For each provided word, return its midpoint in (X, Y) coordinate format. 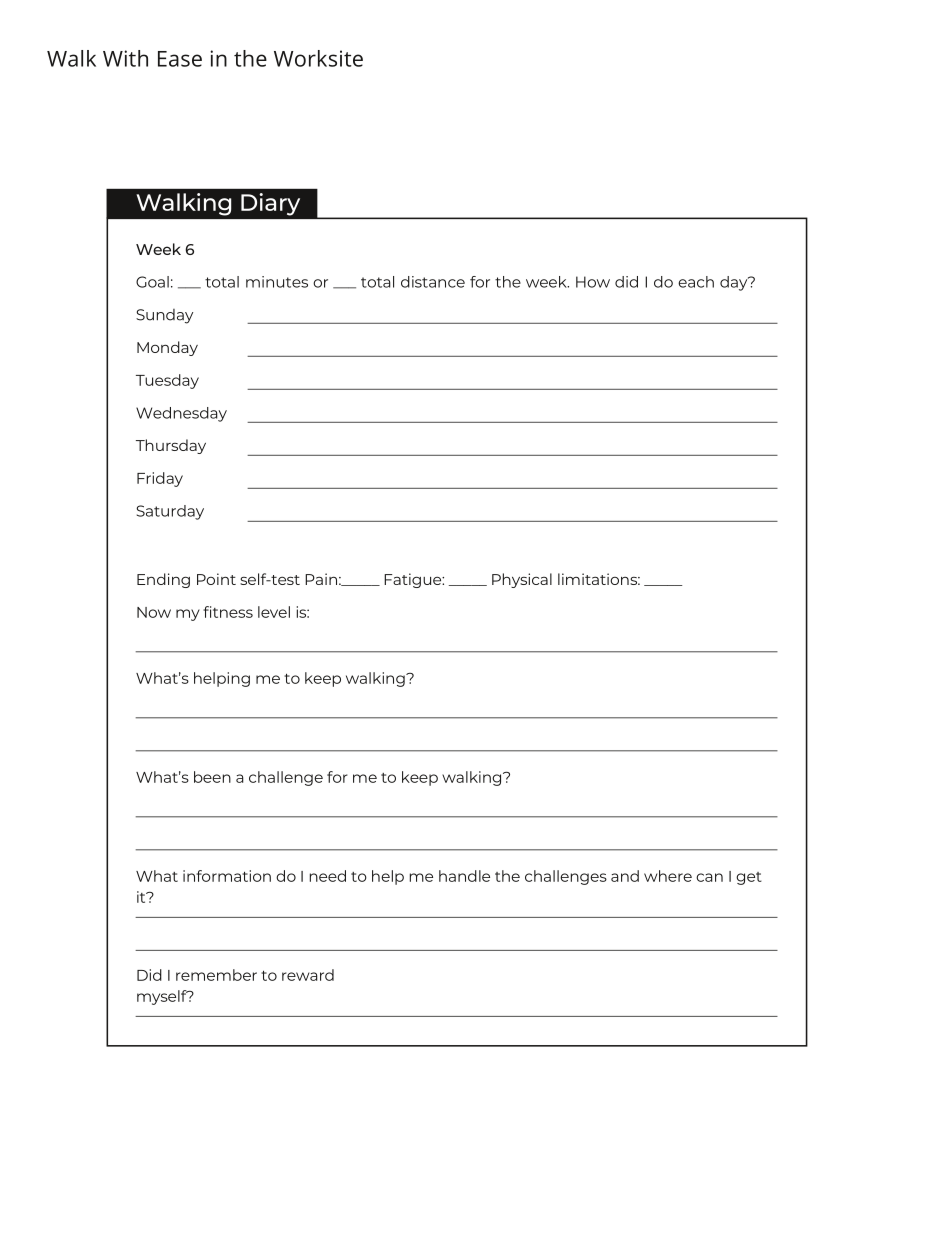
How (593, 282)
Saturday (170, 512)
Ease (180, 59)
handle (464, 876)
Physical (522, 580)
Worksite (318, 58)
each (696, 282)
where (668, 876)
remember (216, 975)
